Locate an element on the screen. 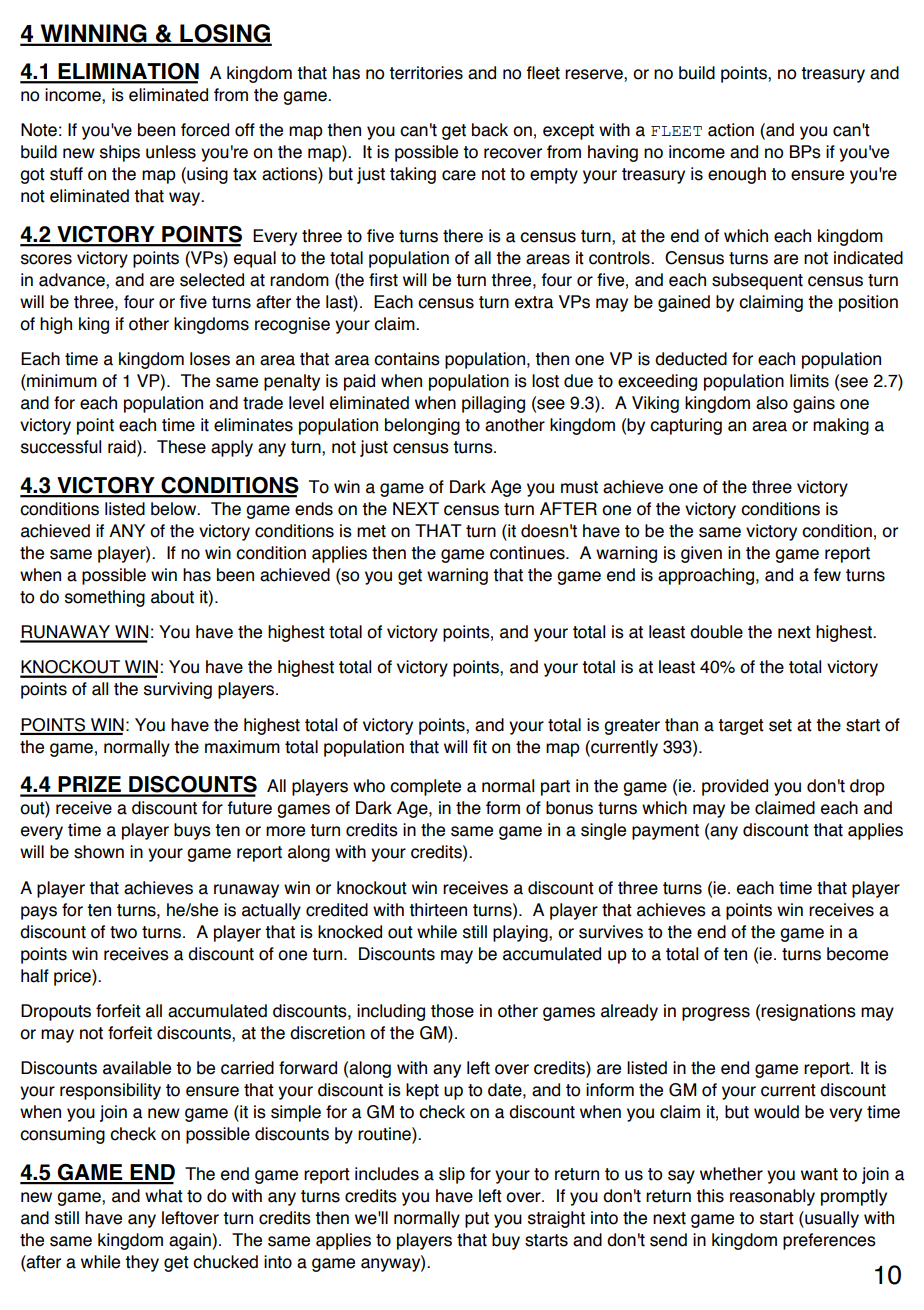 The width and height of the screenshot is (924, 1310). pillaging is located at coordinates (493, 404).
